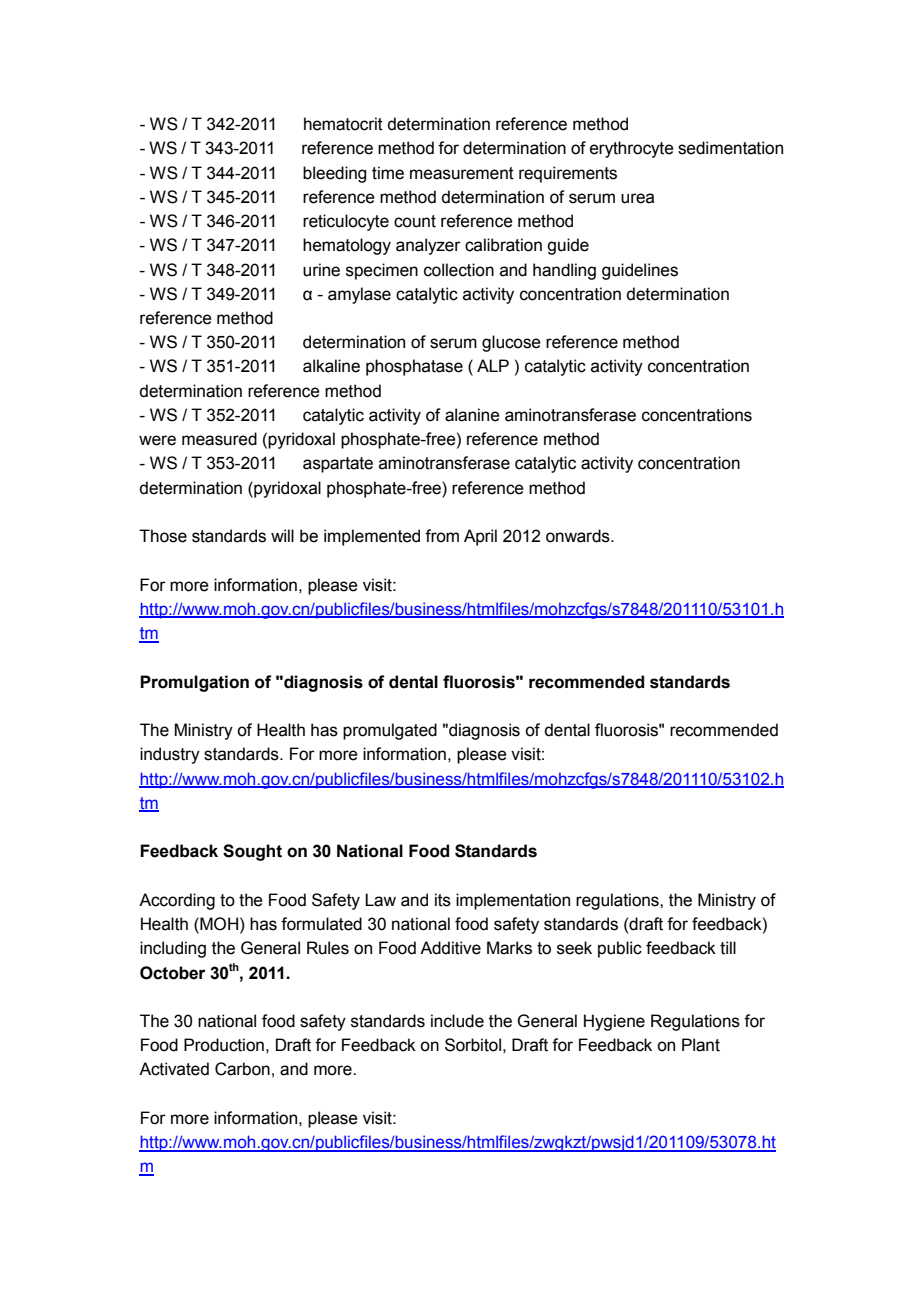  I want to click on include, so click(457, 1021).
